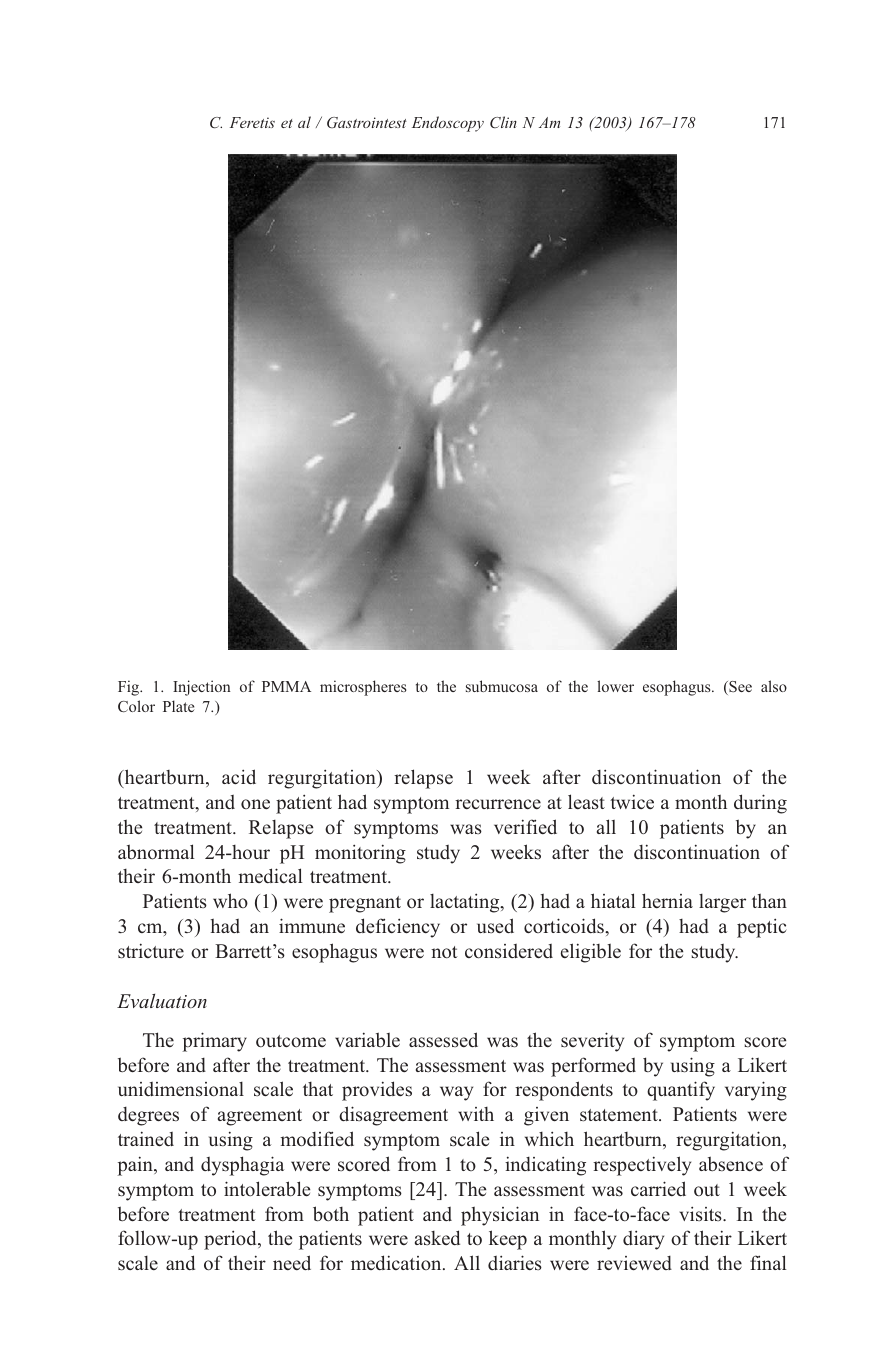  Describe the element at coordinates (437, 1237) in the screenshot. I see `asked` at that location.
